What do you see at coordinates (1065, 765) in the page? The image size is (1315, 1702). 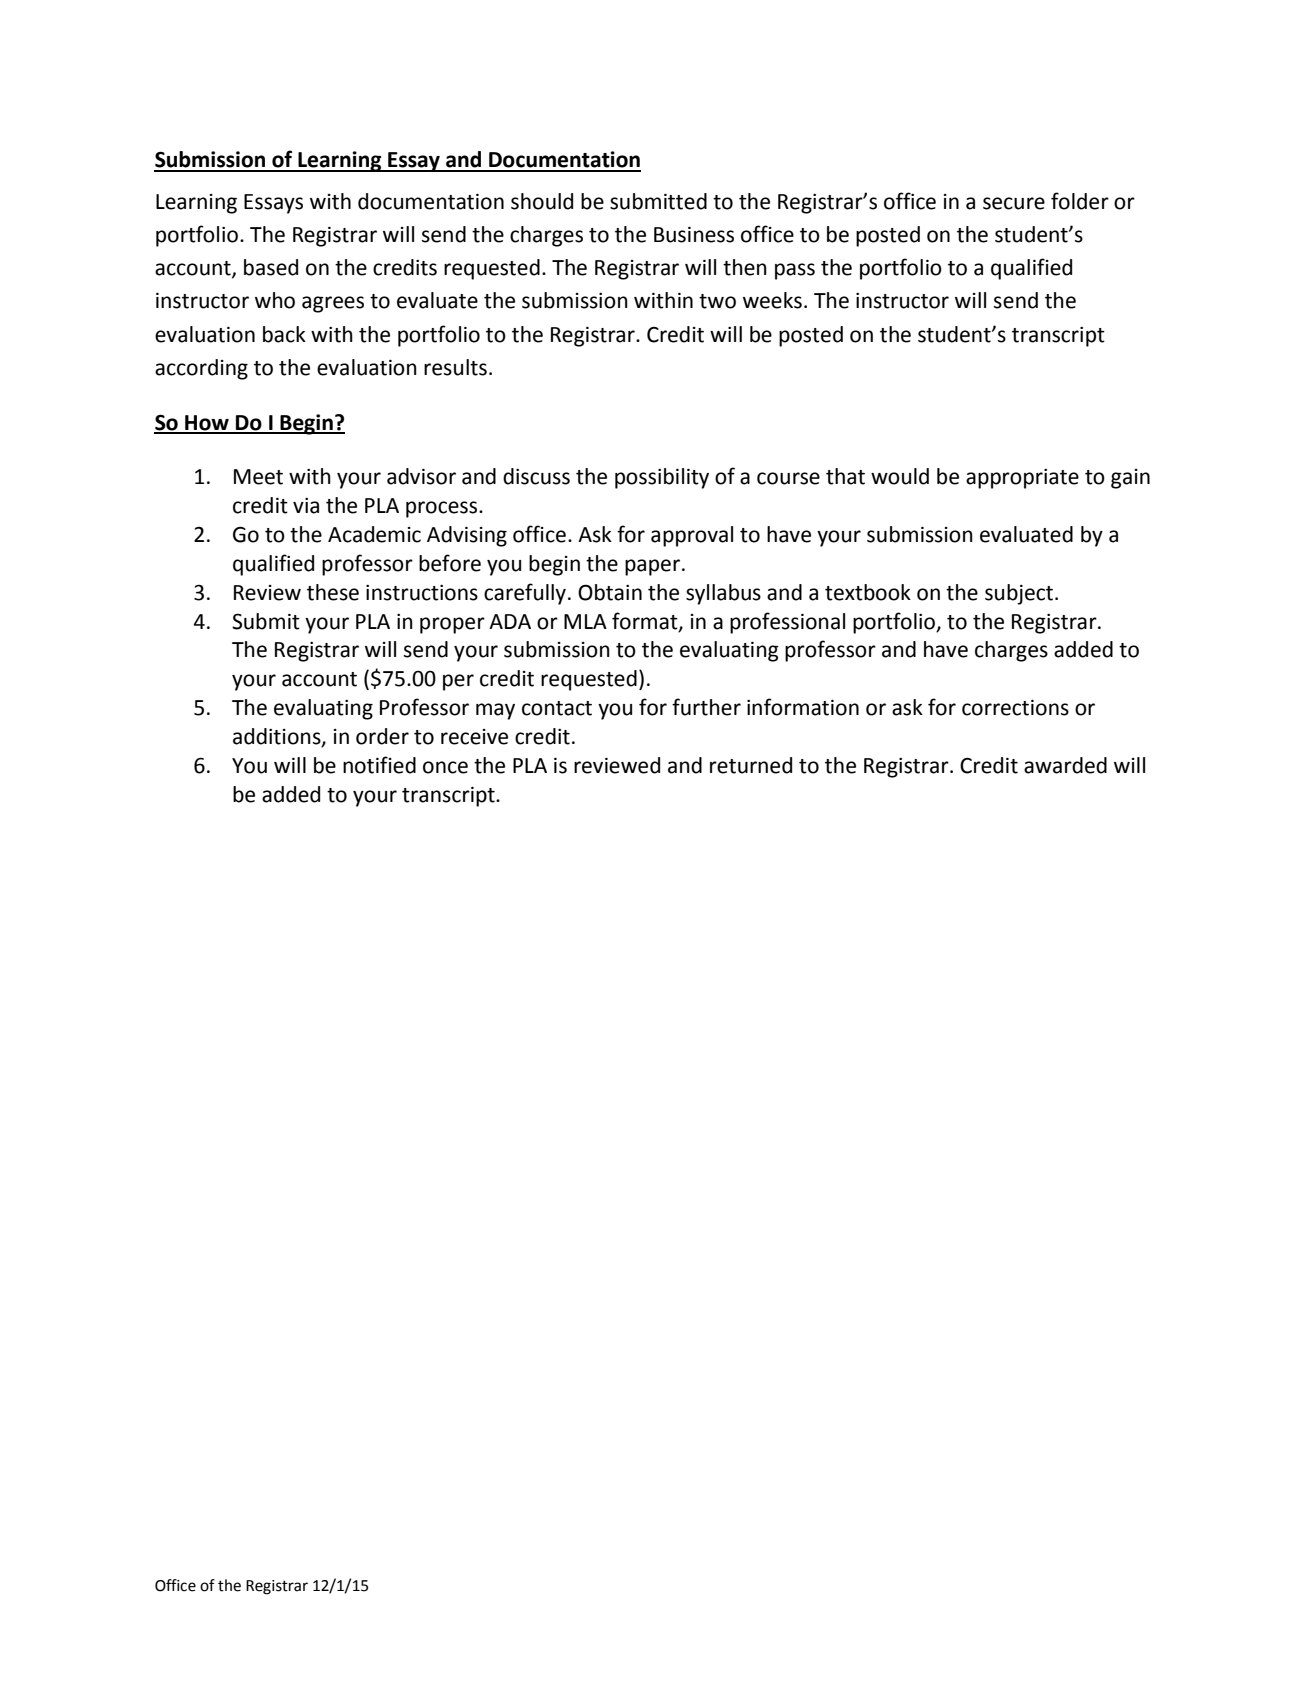 I see `awarded` at bounding box center [1065, 765].
